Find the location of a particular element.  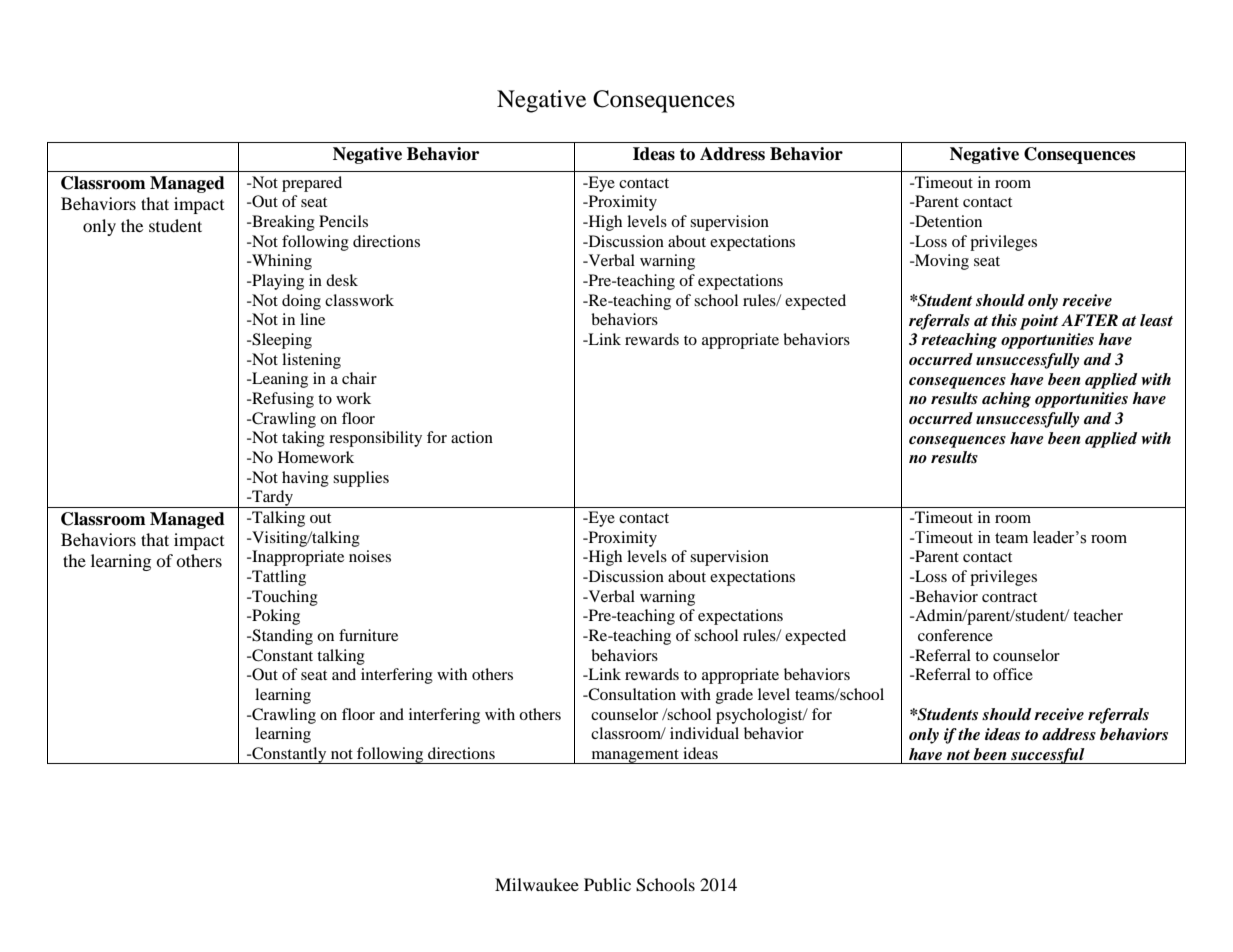

Public is located at coordinates (607, 884).
